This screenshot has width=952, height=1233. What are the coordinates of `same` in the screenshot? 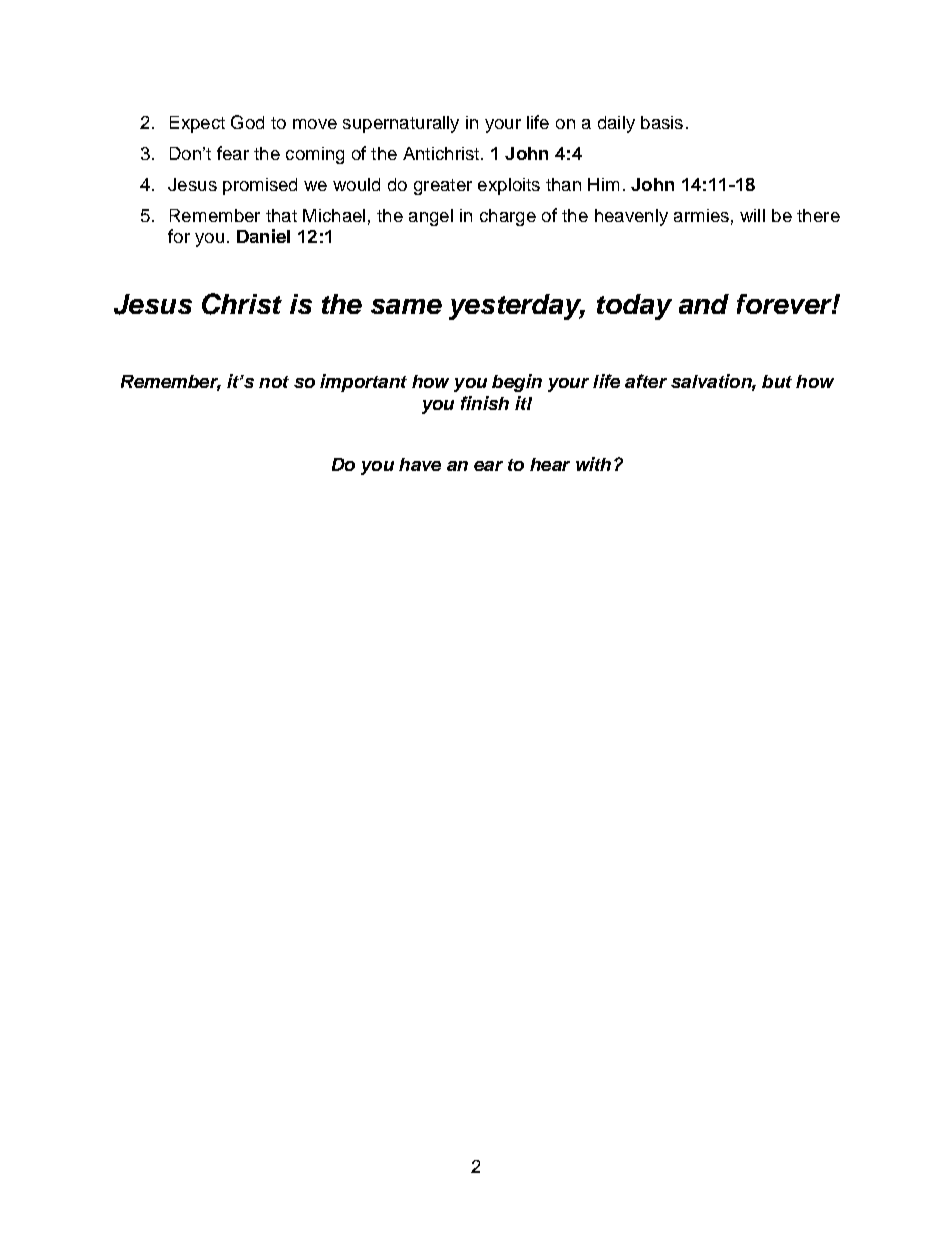 It's located at (406, 306).
